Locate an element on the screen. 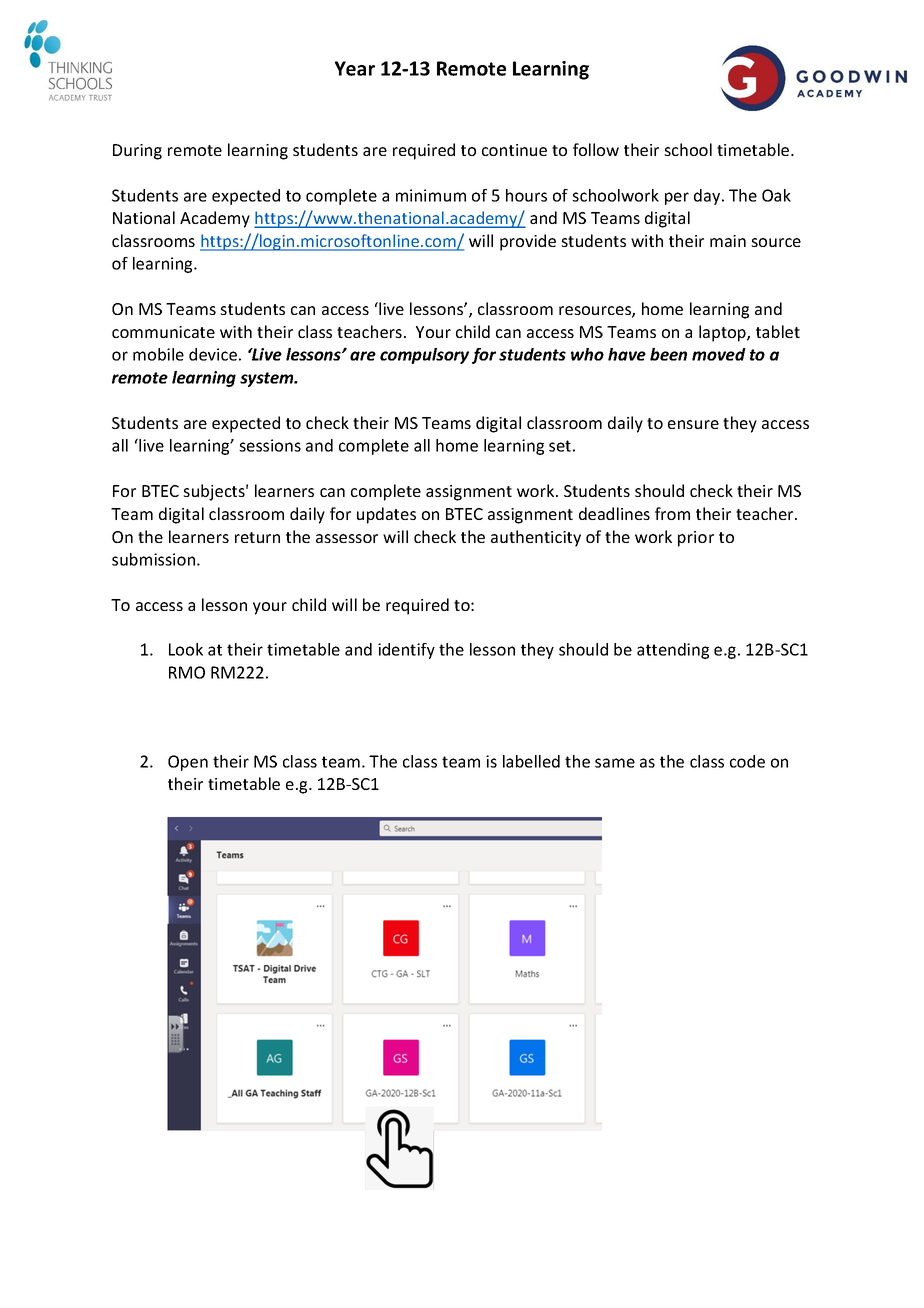 The image size is (924, 1308). return is located at coordinates (257, 537).
